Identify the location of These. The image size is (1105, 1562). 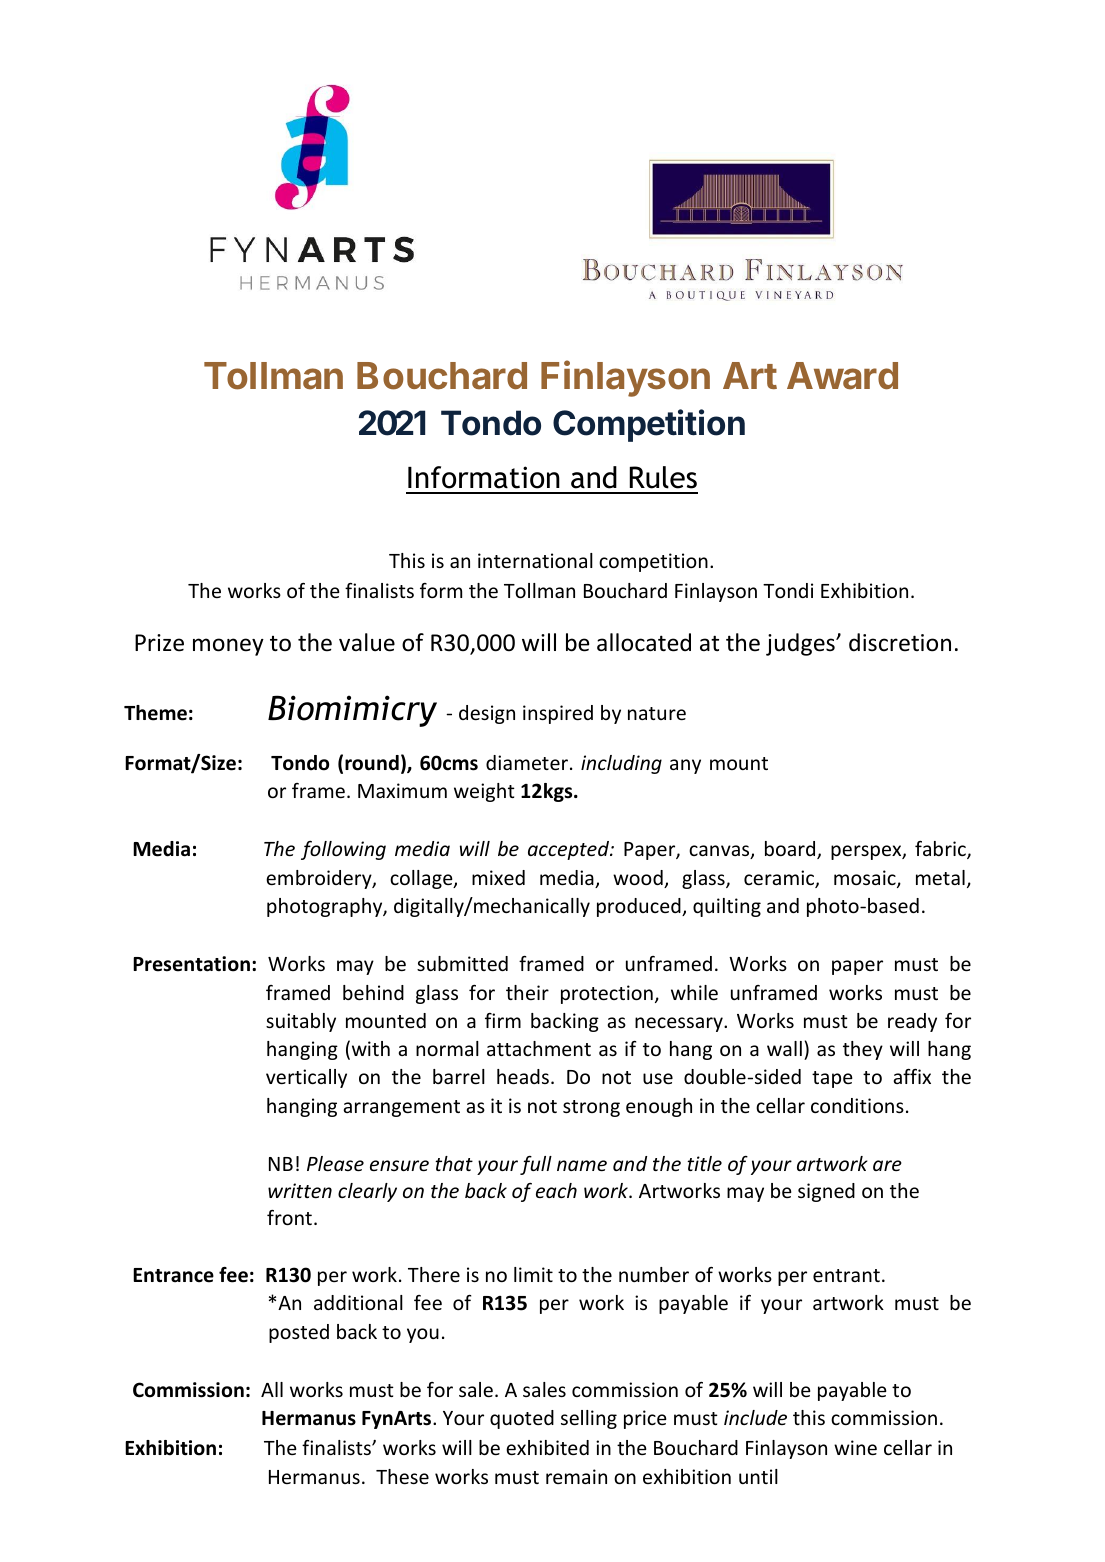
(402, 1476).
